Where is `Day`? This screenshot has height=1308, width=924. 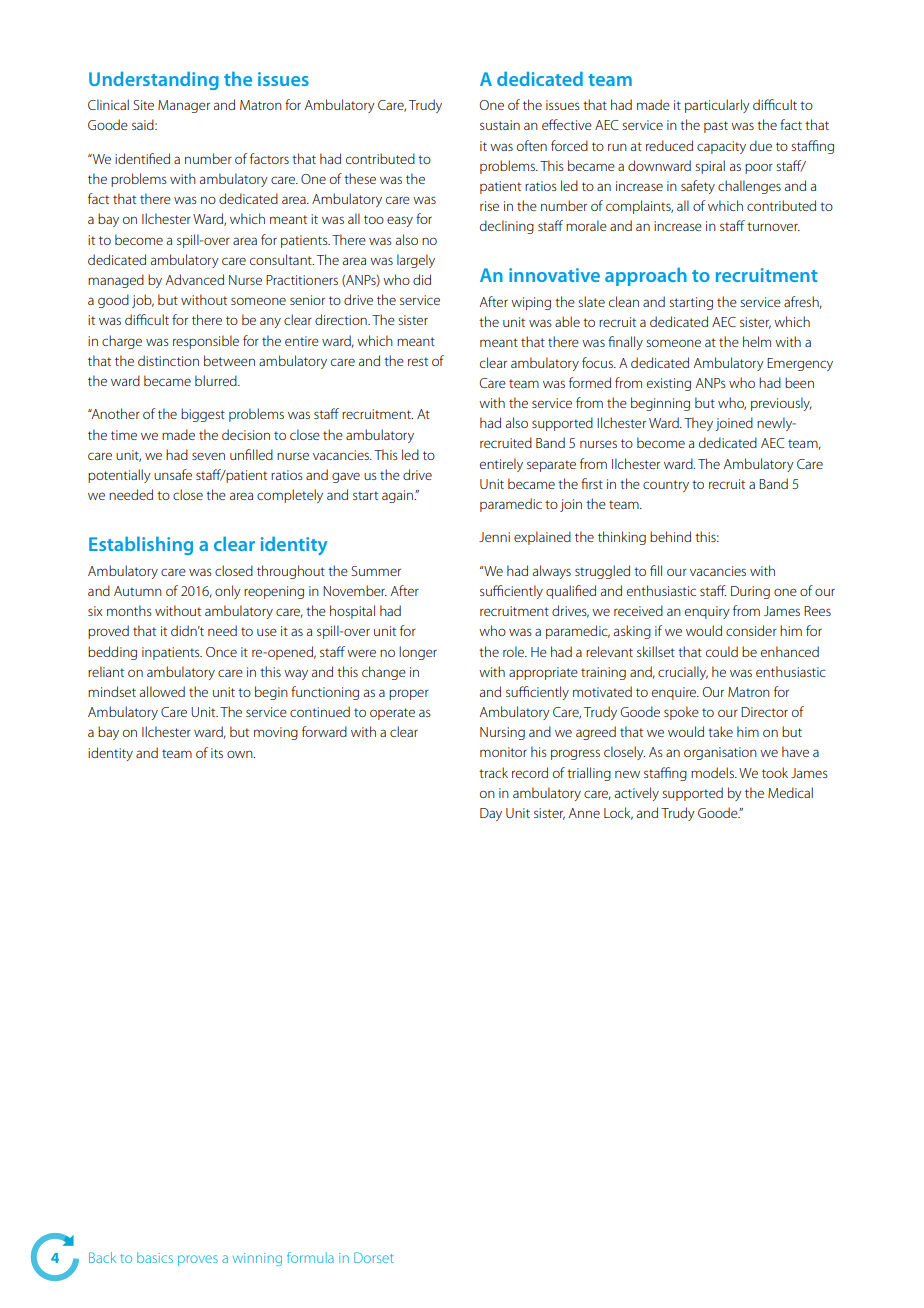 Day is located at coordinates (491, 814).
